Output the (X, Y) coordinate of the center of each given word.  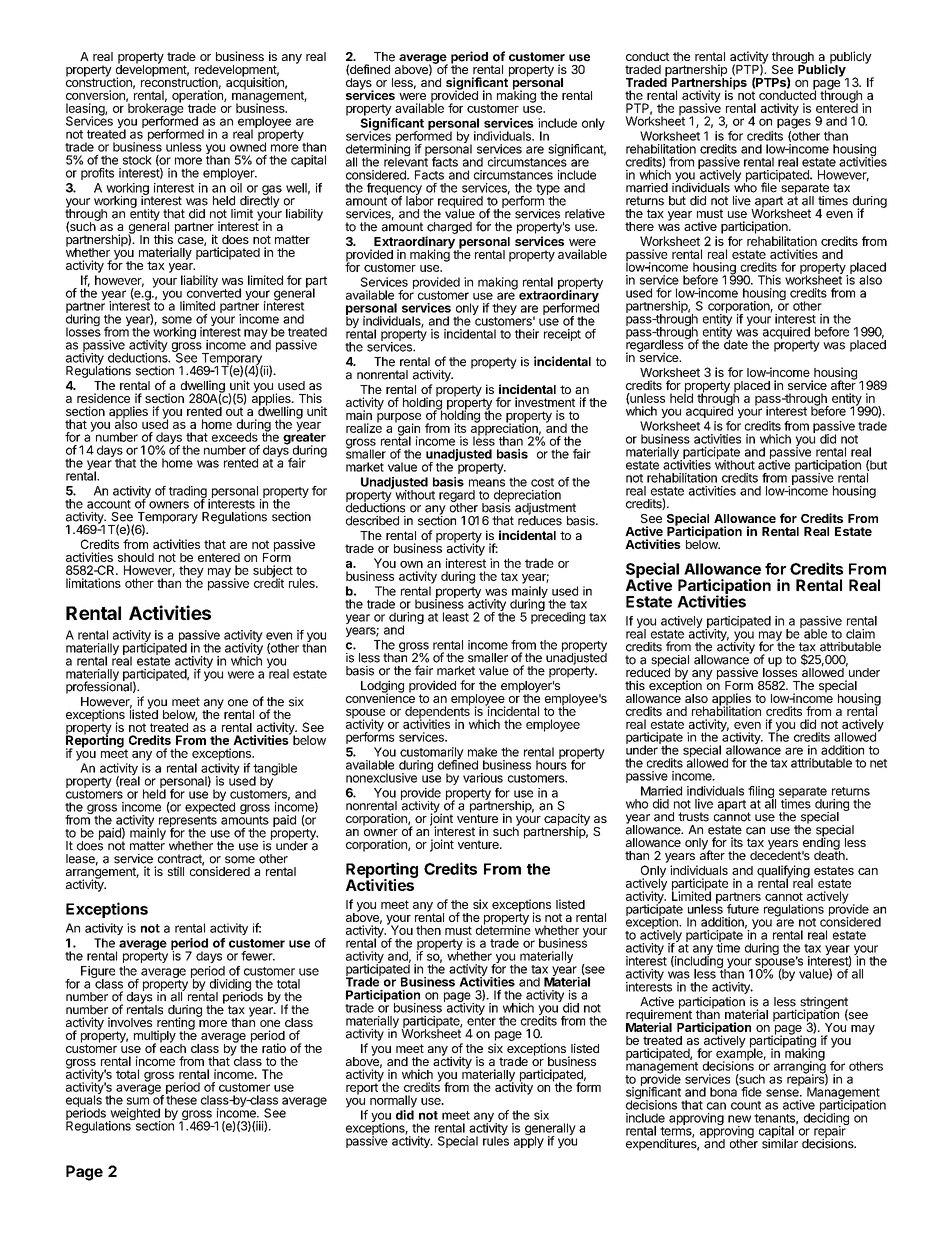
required (460, 203)
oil (236, 188)
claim (860, 634)
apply (529, 1141)
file (769, 187)
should (136, 557)
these (181, 1099)
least (456, 617)
